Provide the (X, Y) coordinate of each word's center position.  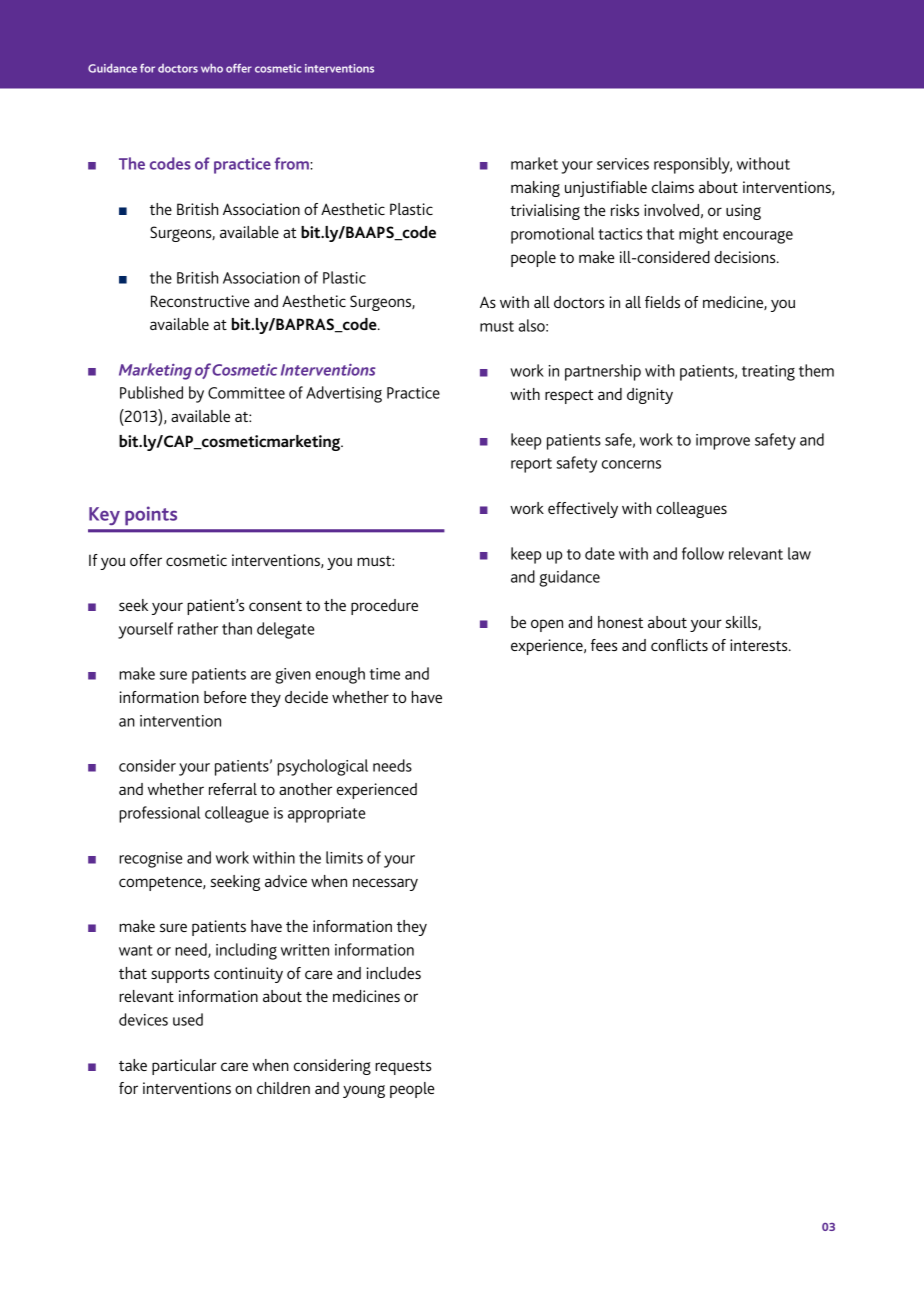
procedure (384, 607)
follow (703, 553)
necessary (385, 884)
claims (673, 187)
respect (569, 397)
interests (760, 645)
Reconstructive (200, 301)
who (212, 68)
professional (159, 814)
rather (198, 628)
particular (184, 1067)
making (535, 189)
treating (768, 373)
